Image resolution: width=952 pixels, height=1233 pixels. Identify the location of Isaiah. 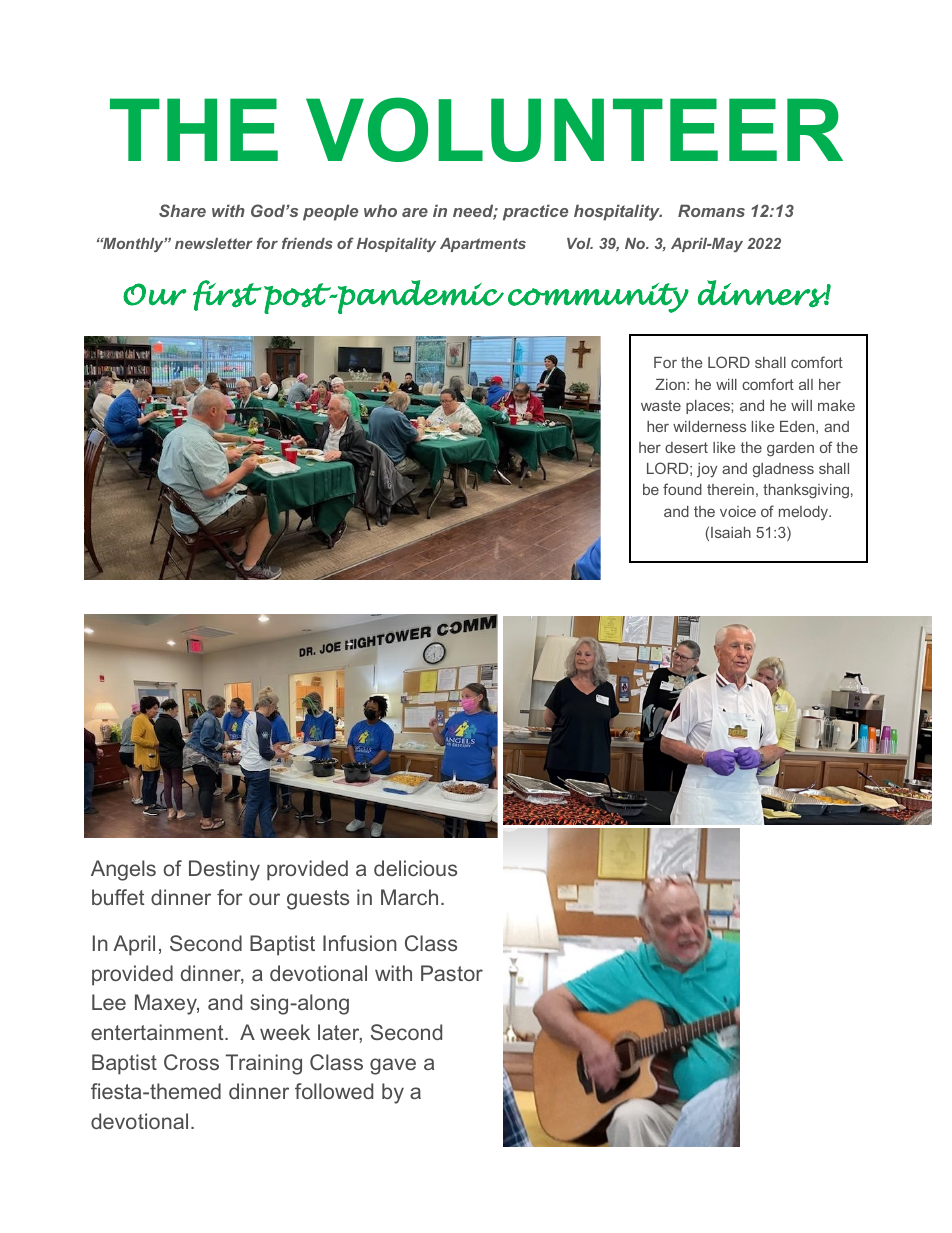
(731, 532).
